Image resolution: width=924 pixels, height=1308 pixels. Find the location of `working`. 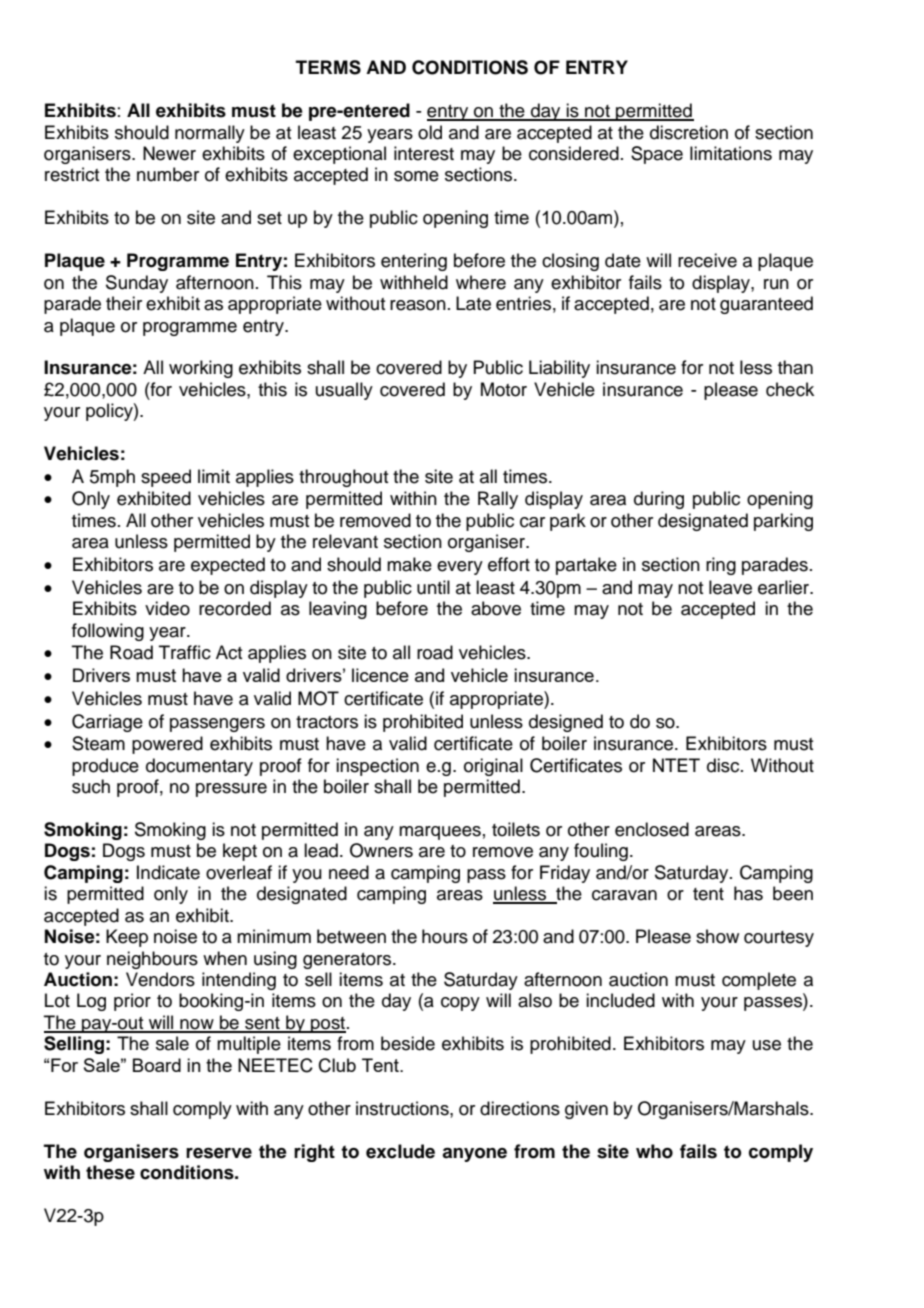

working is located at coordinates (201, 369).
